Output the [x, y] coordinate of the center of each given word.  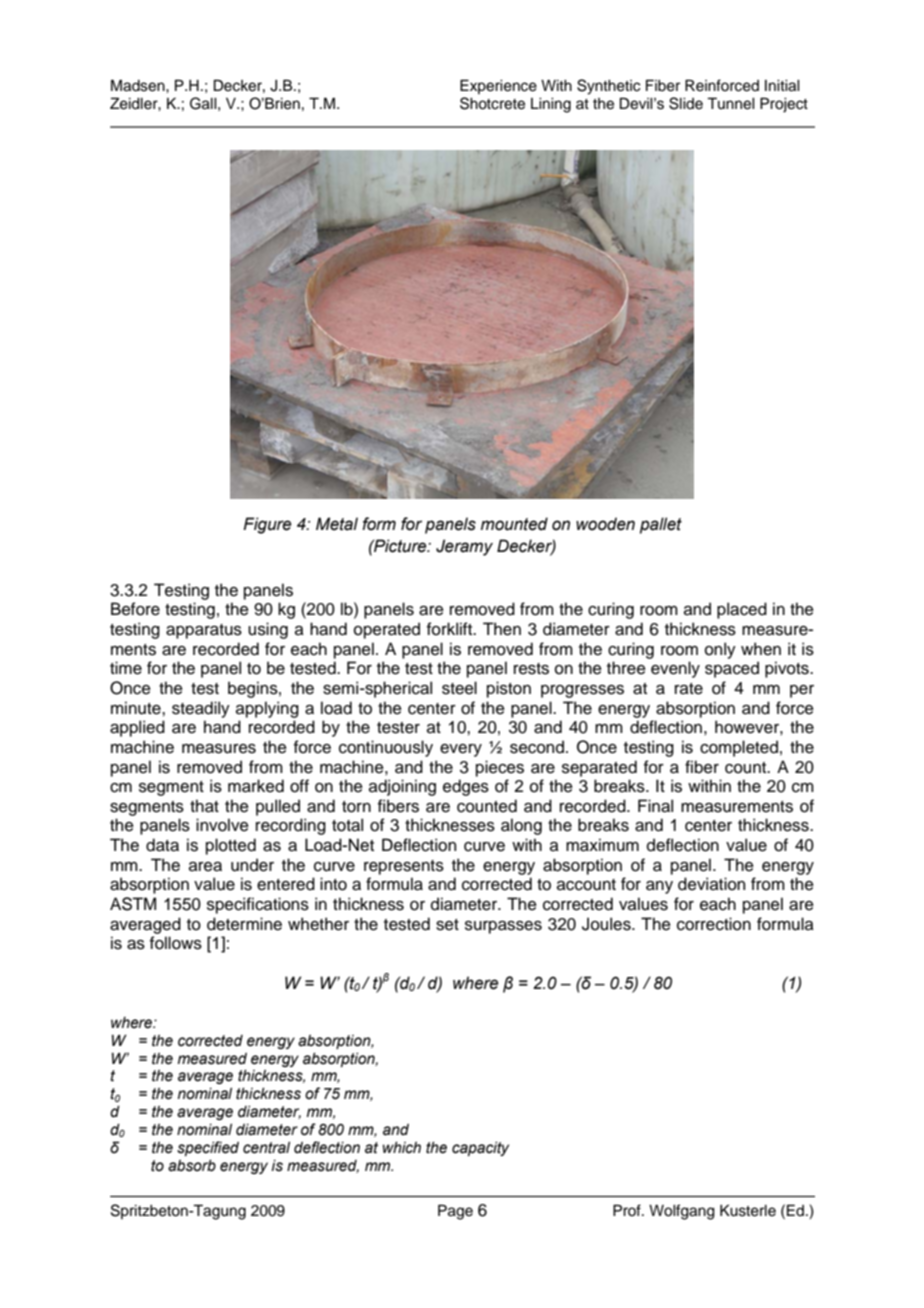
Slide [686, 103]
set [447, 925]
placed [742, 610]
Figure [267, 525]
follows [176, 943]
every [461, 750]
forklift [451, 629]
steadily [201, 709]
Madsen [139, 85]
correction [714, 924]
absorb [192, 1166]
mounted [514, 524]
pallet [661, 525]
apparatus [204, 631]
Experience [498, 86]
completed [739, 748]
